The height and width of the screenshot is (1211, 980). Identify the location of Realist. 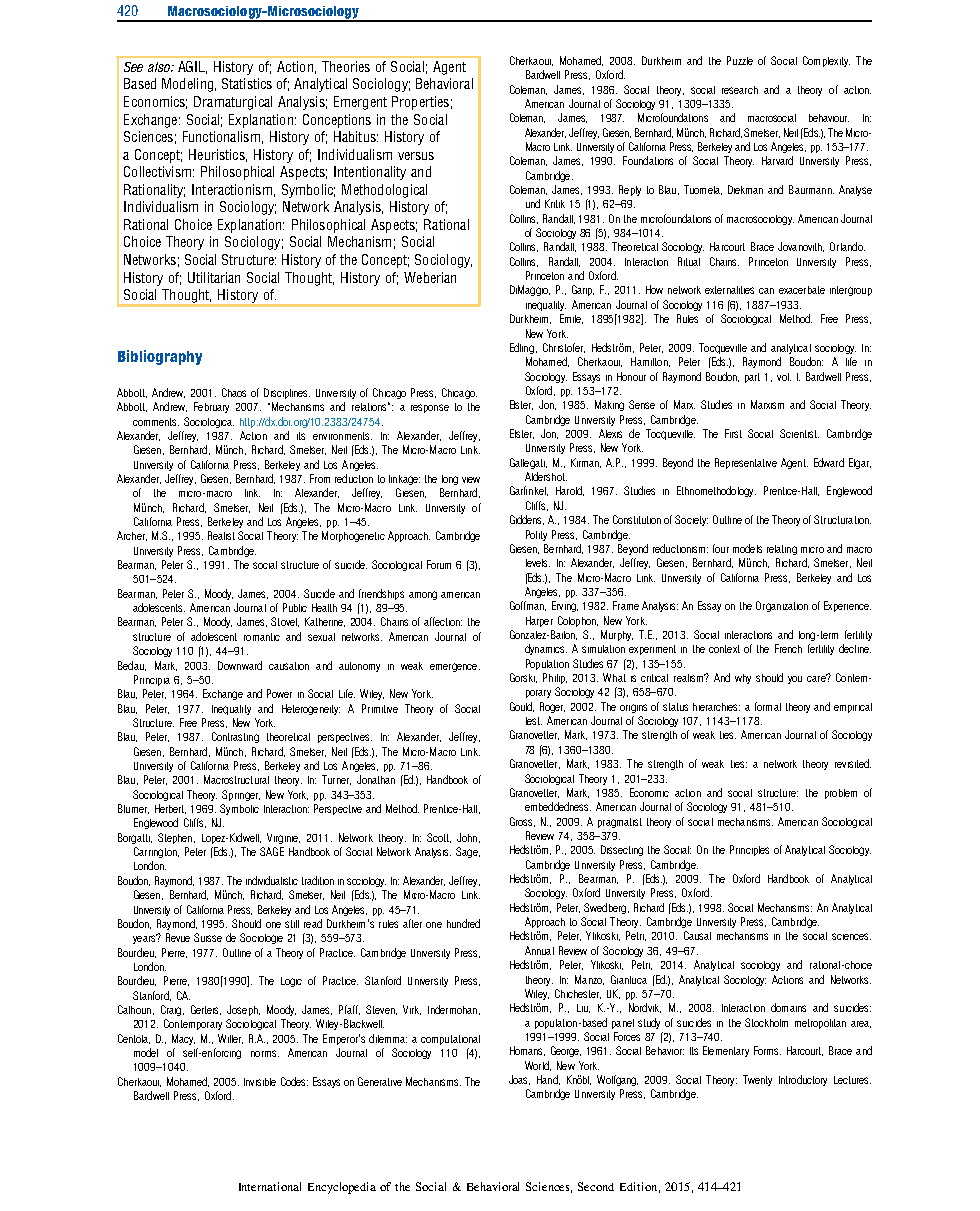
(221, 535).
